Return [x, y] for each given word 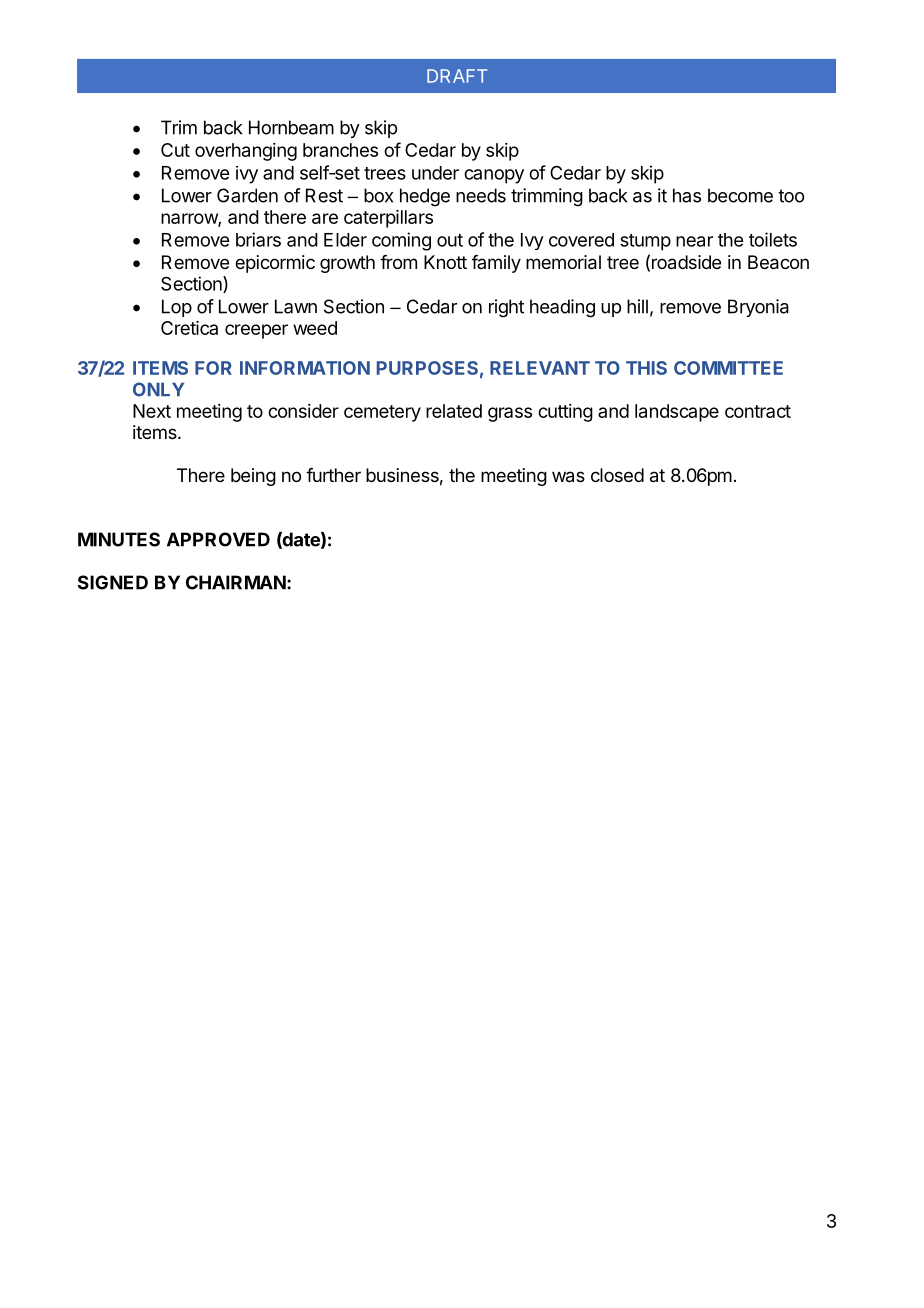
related [454, 411]
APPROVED [218, 539]
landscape [677, 413]
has [687, 195]
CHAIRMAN [236, 582]
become [740, 195]
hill [637, 306]
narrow [190, 219]
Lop [177, 308]
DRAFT [457, 76]
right [506, 308]
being [253, 477]
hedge [425, 197]
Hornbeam [291, 127]
